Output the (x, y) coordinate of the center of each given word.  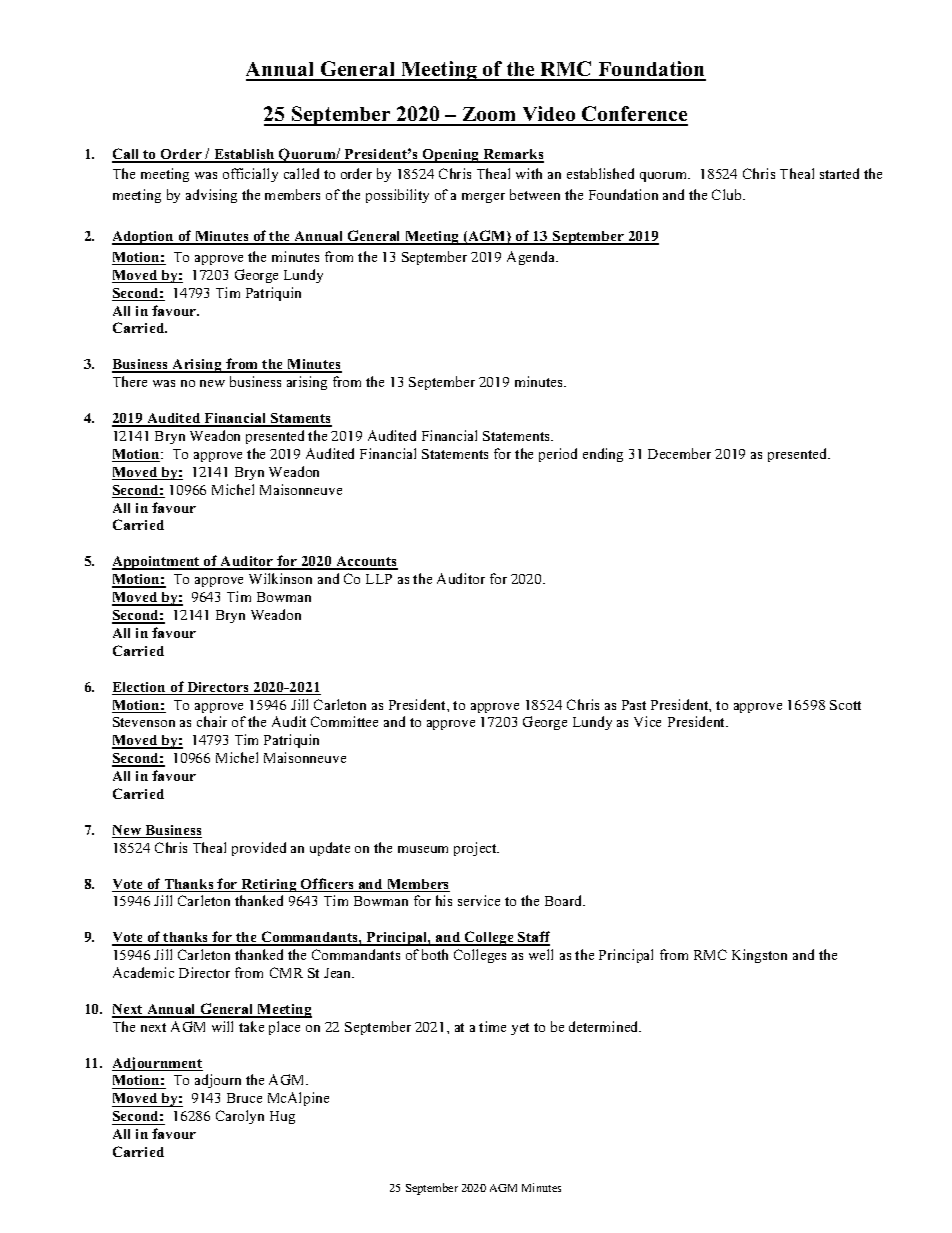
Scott (845, 705)
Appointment (157, 563)
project (476, 849)
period (558, 455)
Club (728, 194)
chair (212, 721)
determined (605, 1026)
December (679, 453)
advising (211, 196)
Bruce (244, 1098)
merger (483, 198)
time (492, 1026)
